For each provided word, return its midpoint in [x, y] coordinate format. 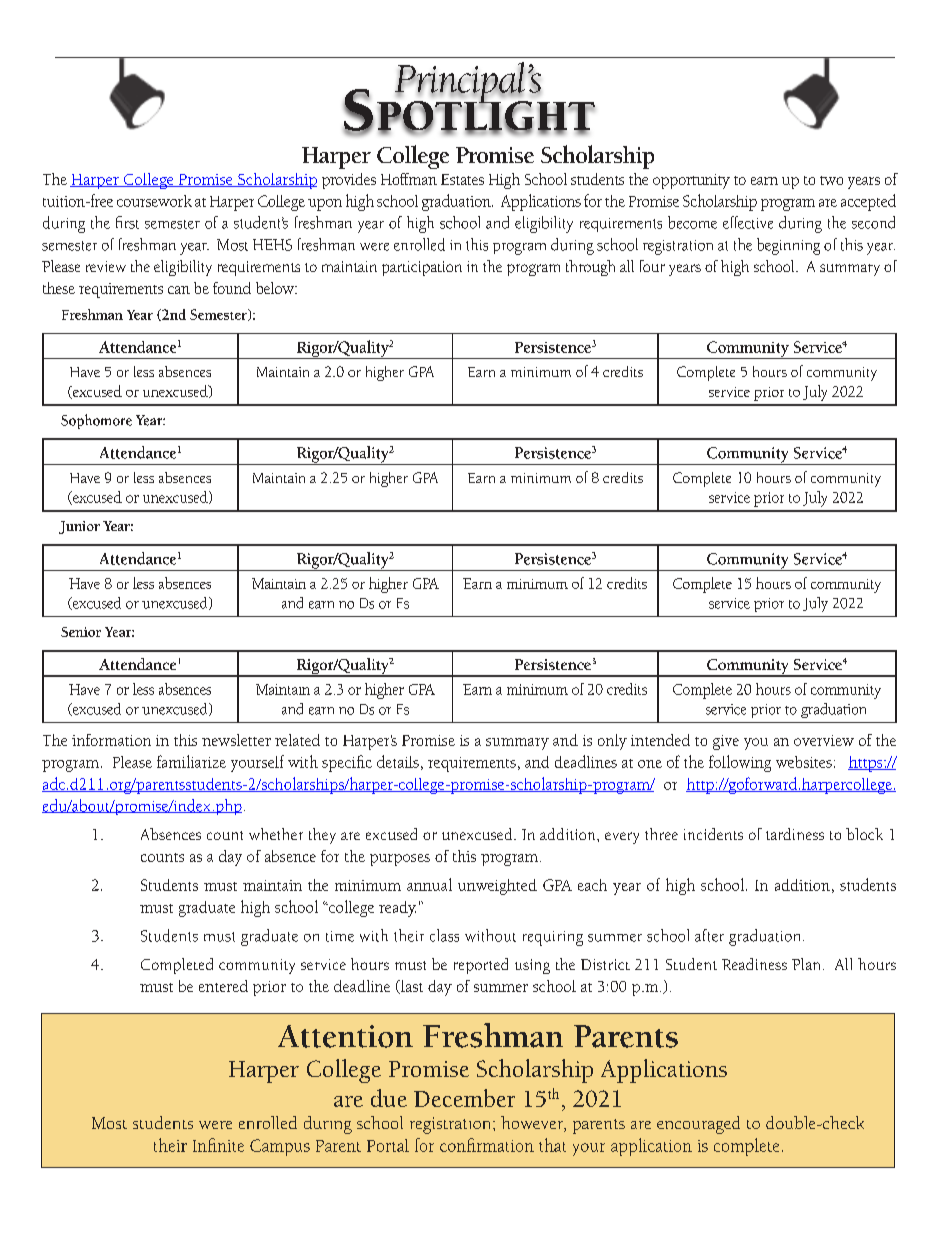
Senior [81, 632]
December [464, 1098]
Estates [462, 179]
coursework [154, 201]
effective [748, 222]
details [398, 761]
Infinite [218, 1145]
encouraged [698, 1125]
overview [824, 740]
